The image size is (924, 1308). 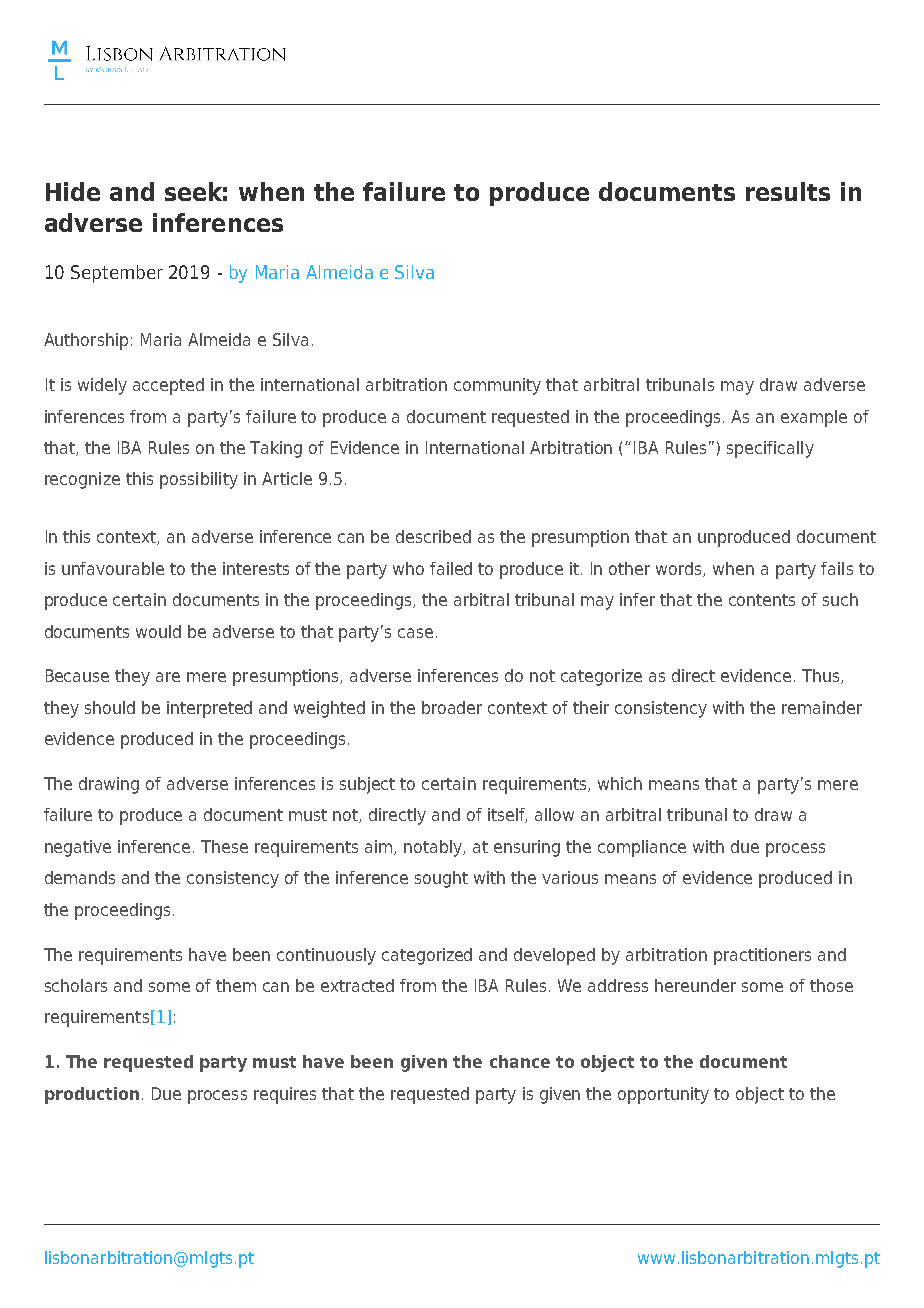 I want to click on chance, so click(x=520, y=1061).
